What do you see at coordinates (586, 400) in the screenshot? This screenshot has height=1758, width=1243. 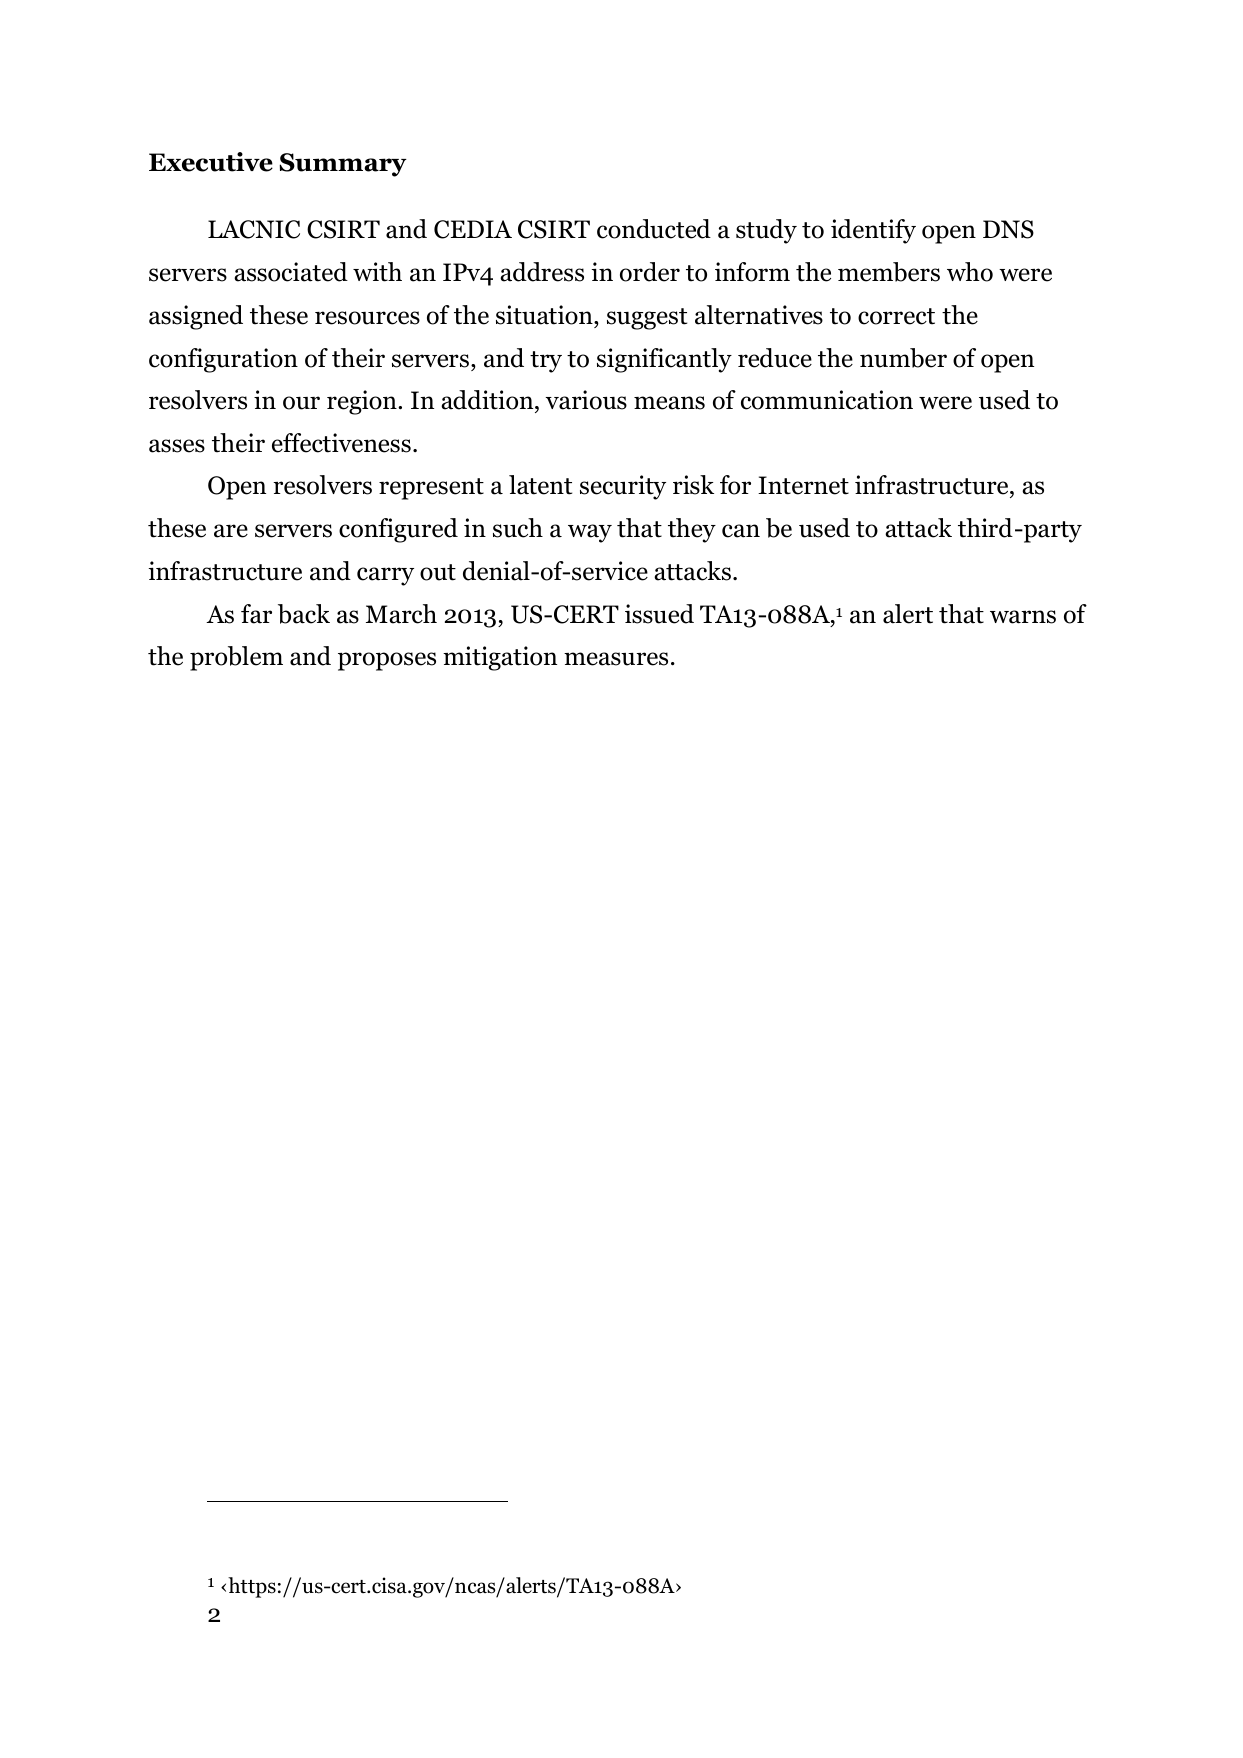 I see `various` at bounding box center [586, 400].
